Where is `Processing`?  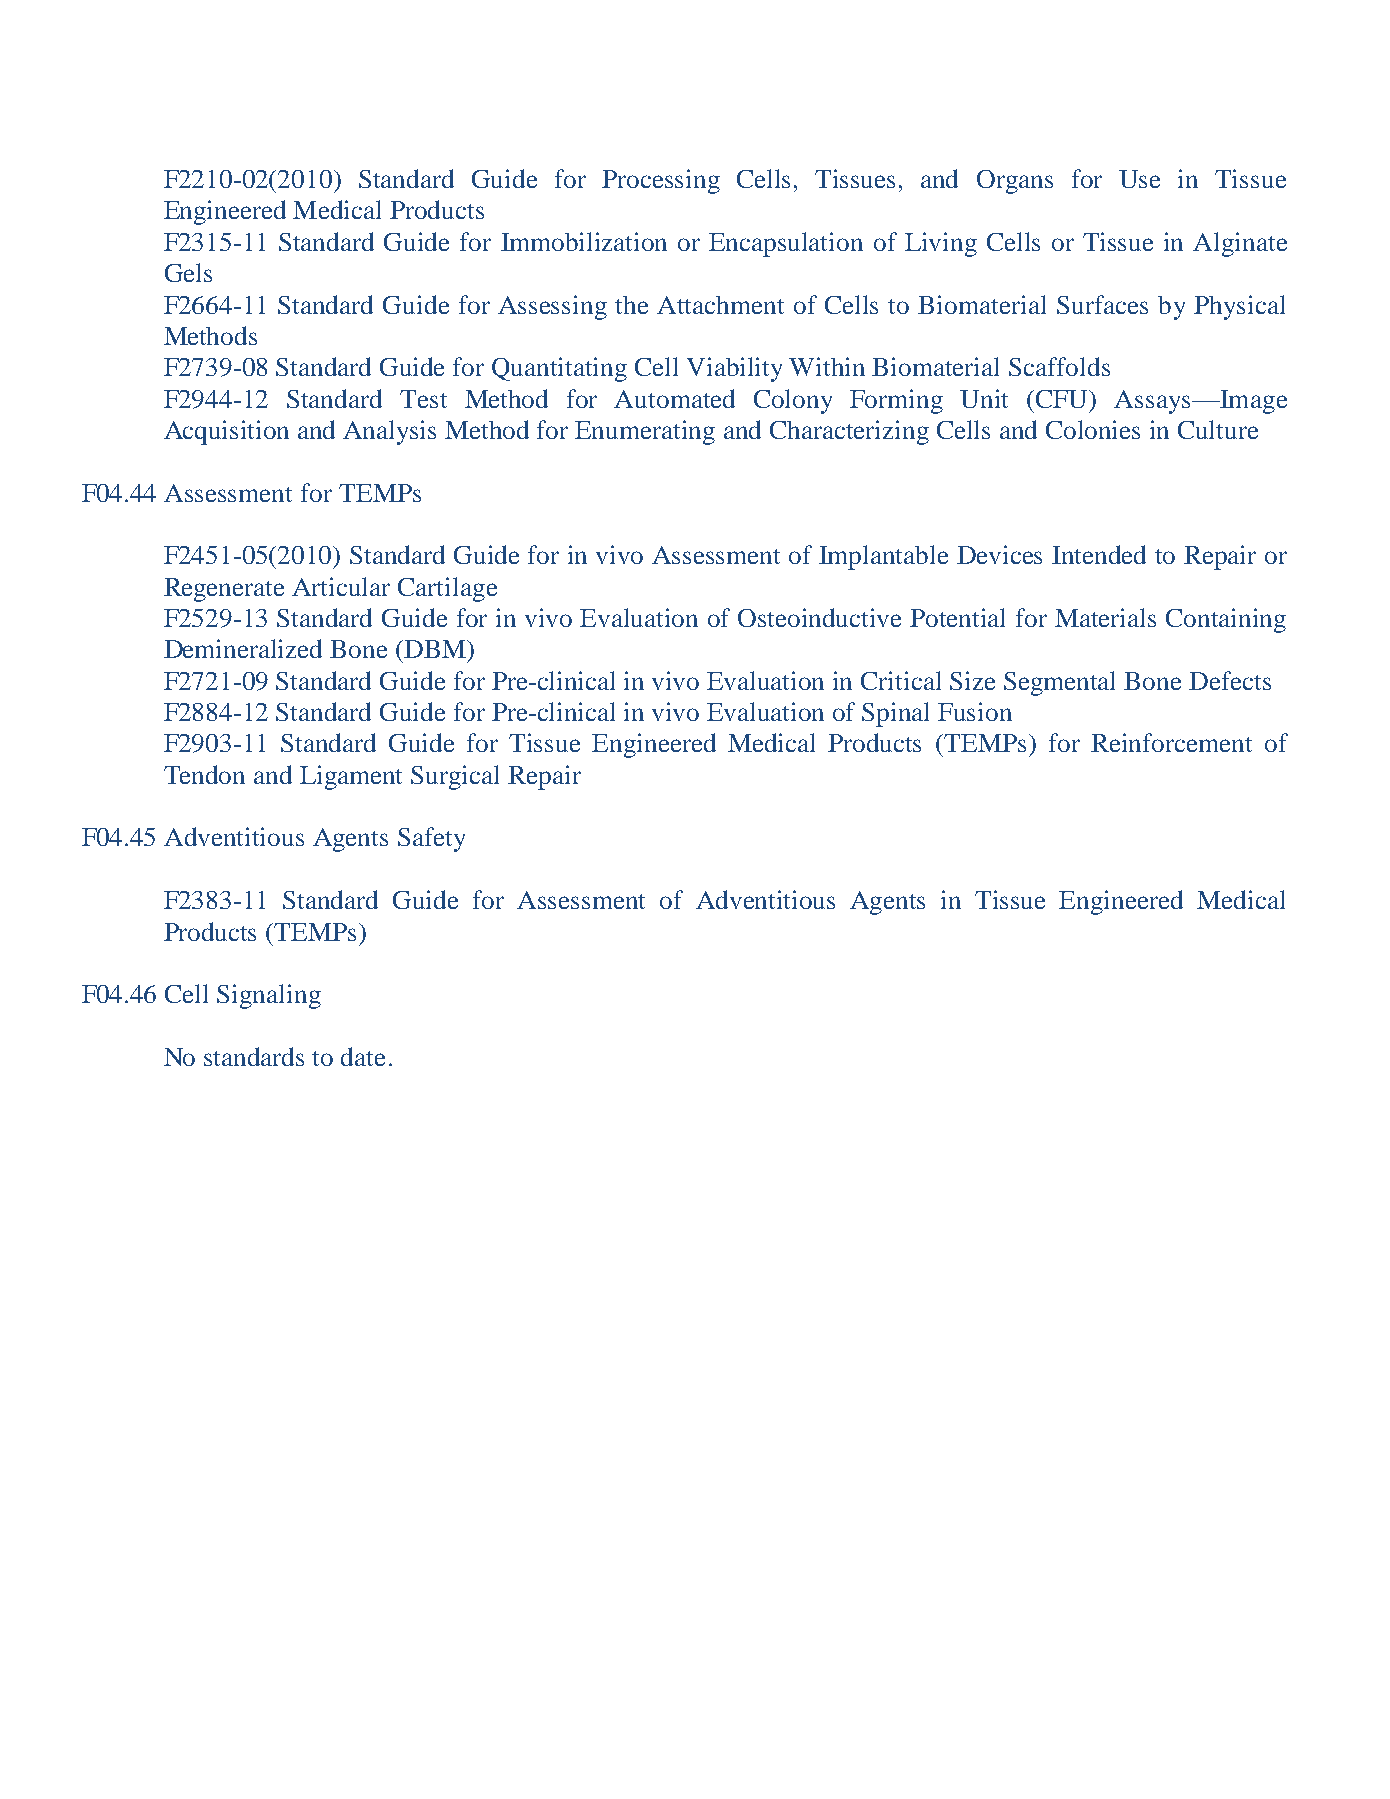
Processing is located at coordinates (661, 181).
